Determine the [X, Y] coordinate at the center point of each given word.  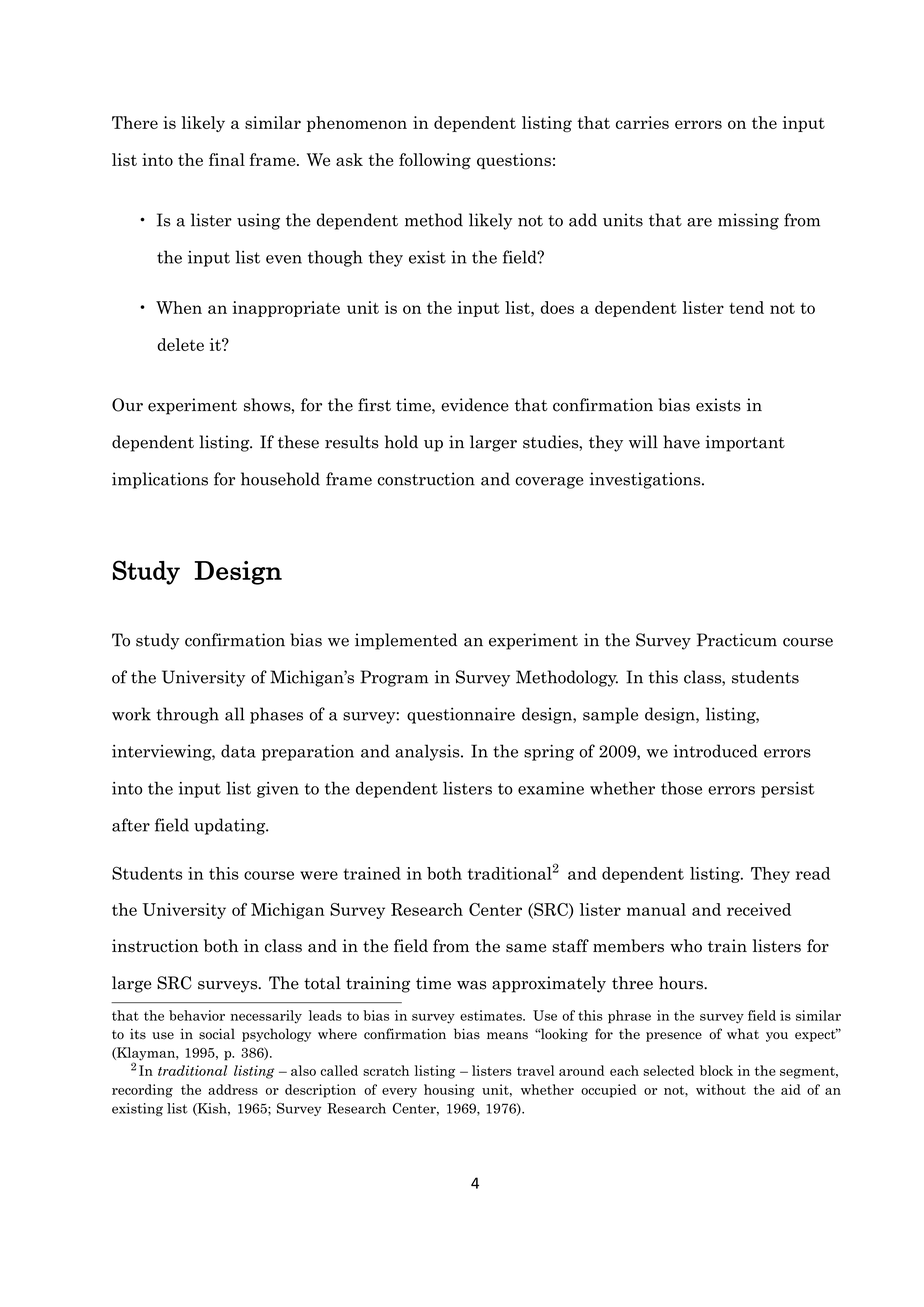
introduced [715, 751]
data [238, 751]
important [745, 443]
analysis [428, 752]
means [507, 1036]
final [227, 159]
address [233, 1089]
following [435, 161]
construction [426, 479]
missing [748, 221]
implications [160, 480]
